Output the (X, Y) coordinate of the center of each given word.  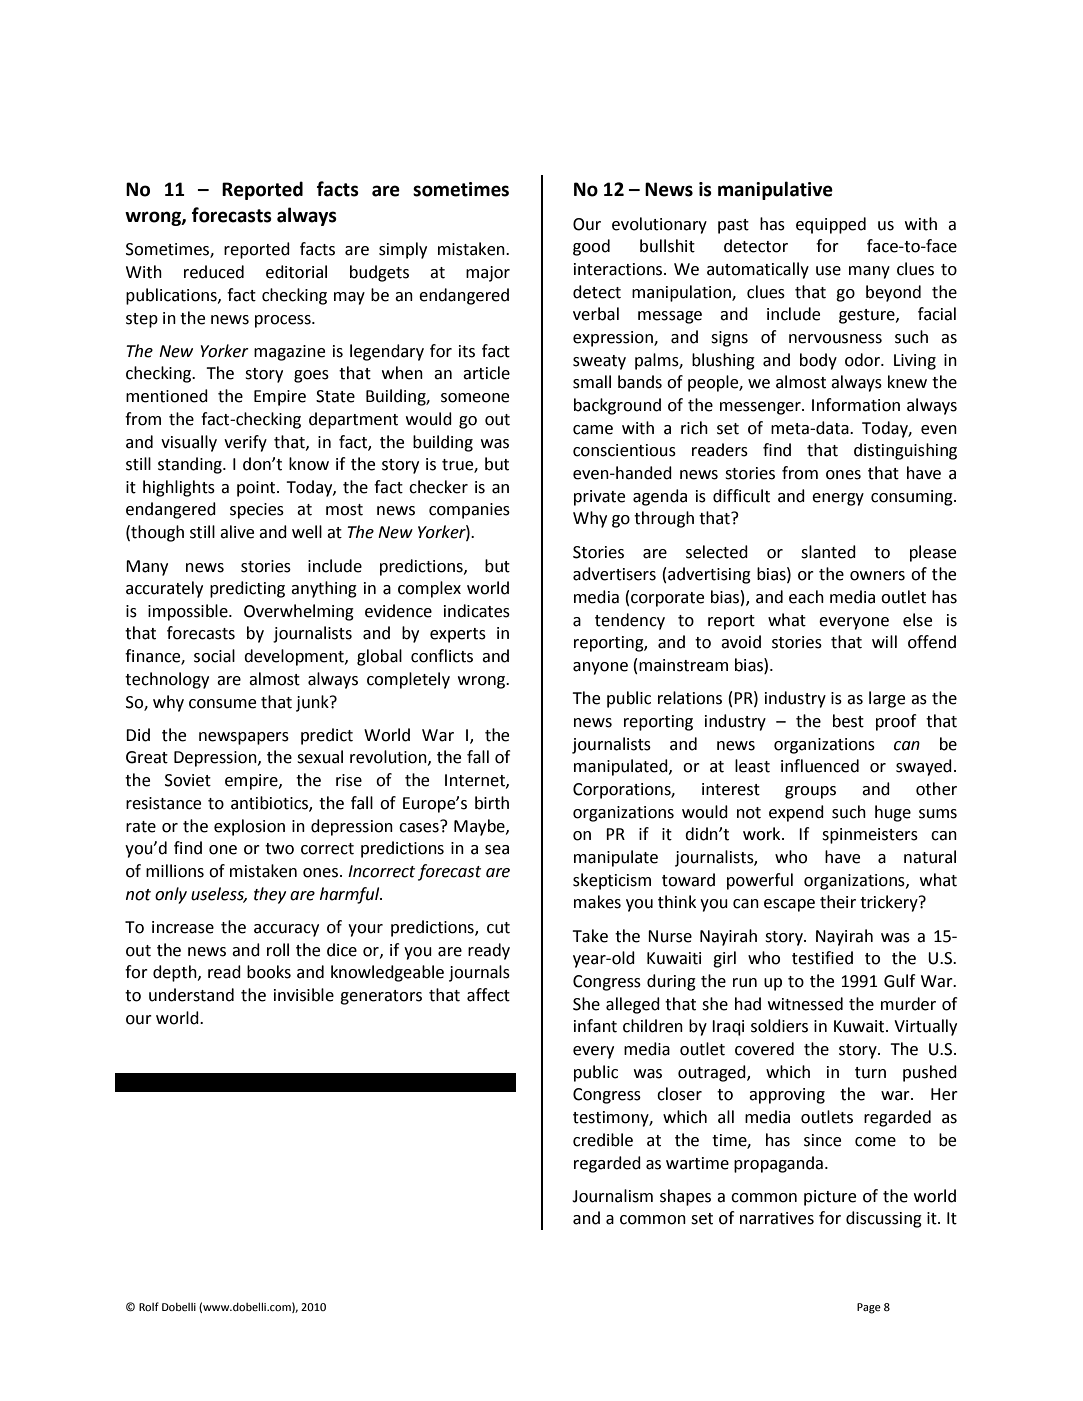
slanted (828, 552)
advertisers (614, 574)
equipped (831, 225)
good (591, 247)
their (838, 902)
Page (869, 1308)
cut (498, 928)
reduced (214, 272)
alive (237, 532)
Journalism (612, 1196)
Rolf (149, 1306)
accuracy (286, 930)
